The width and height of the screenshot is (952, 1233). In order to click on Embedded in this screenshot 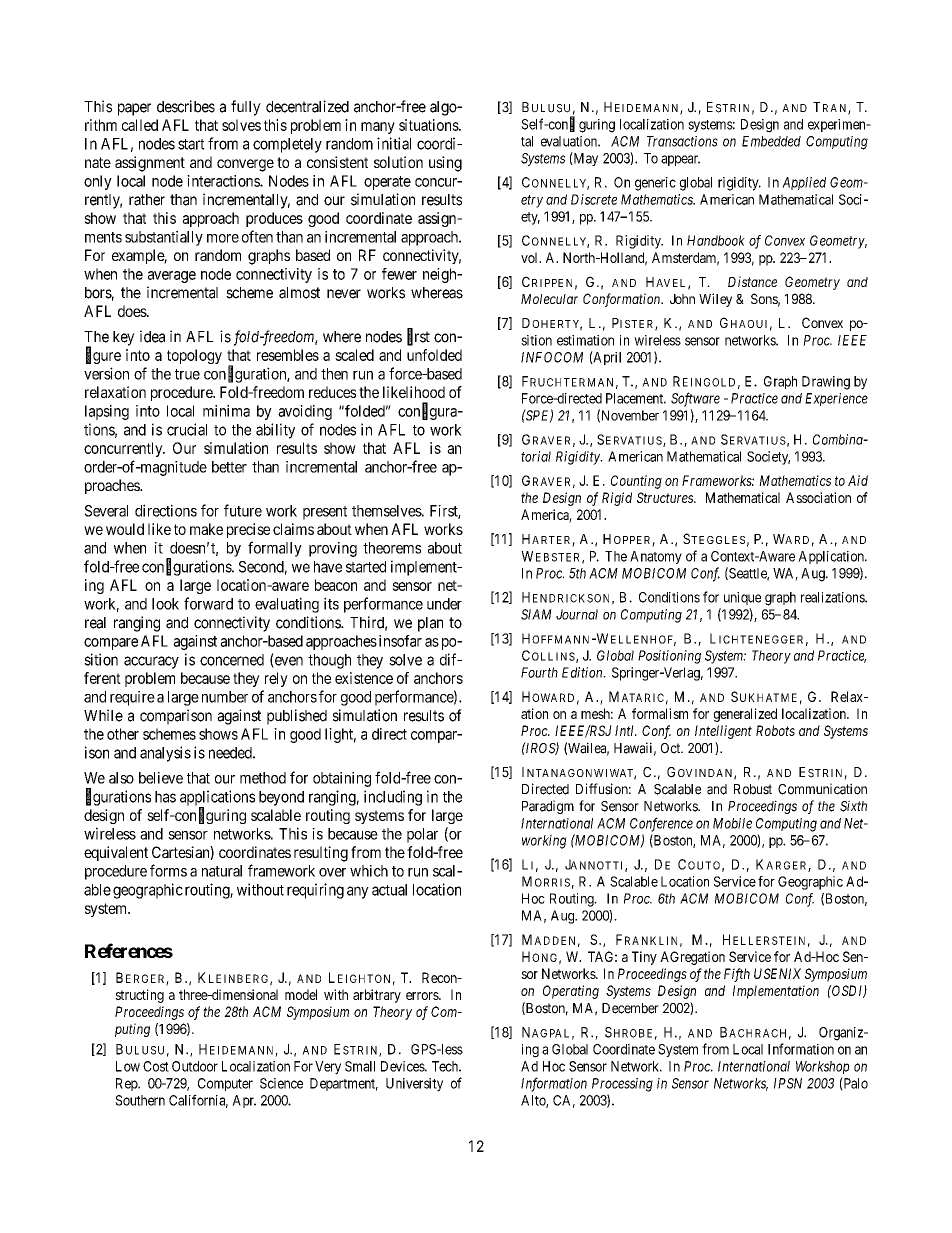, I will do `click(771, 141)`.
